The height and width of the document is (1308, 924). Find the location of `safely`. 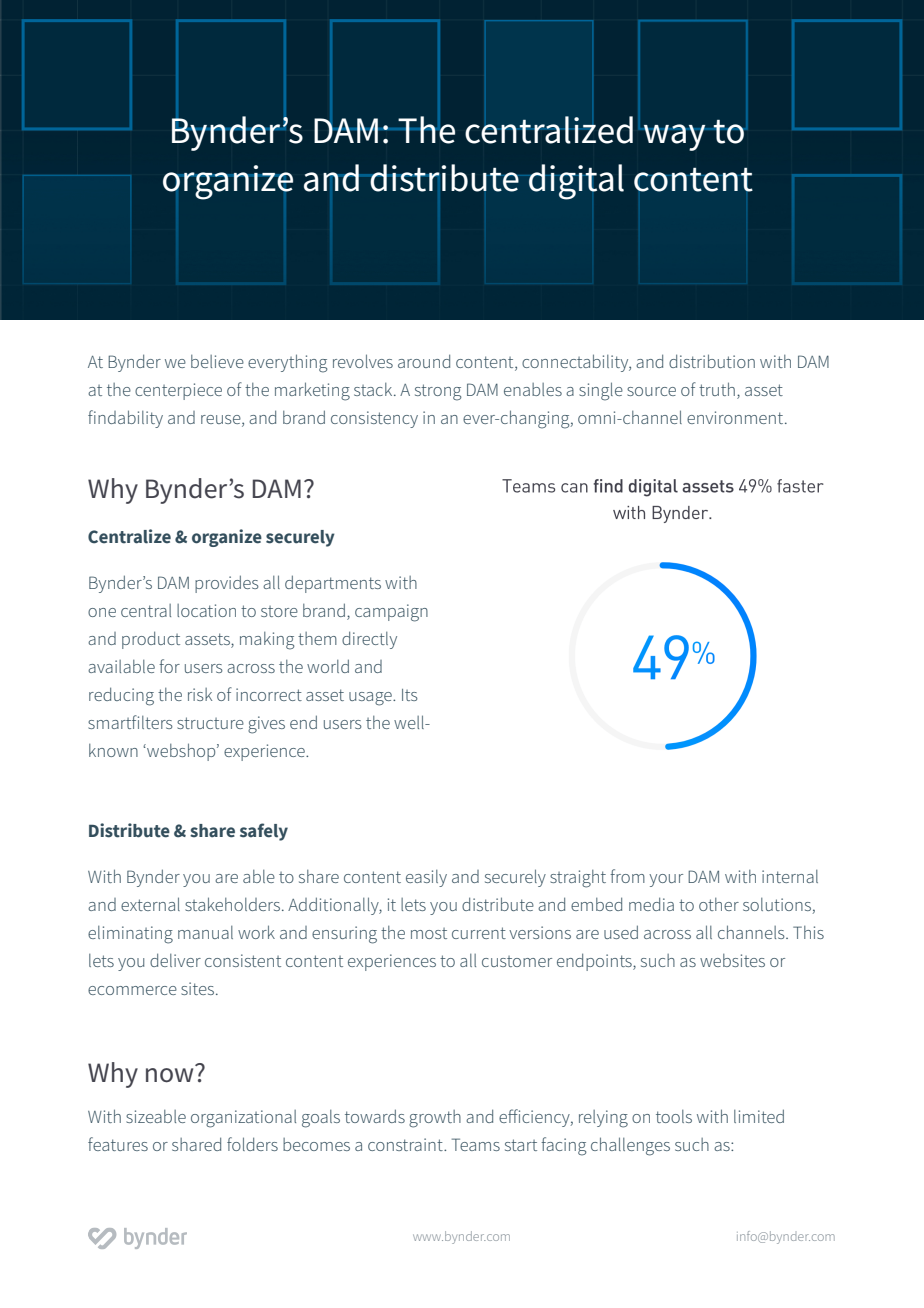

safely is located at coordinates (264, 832).
